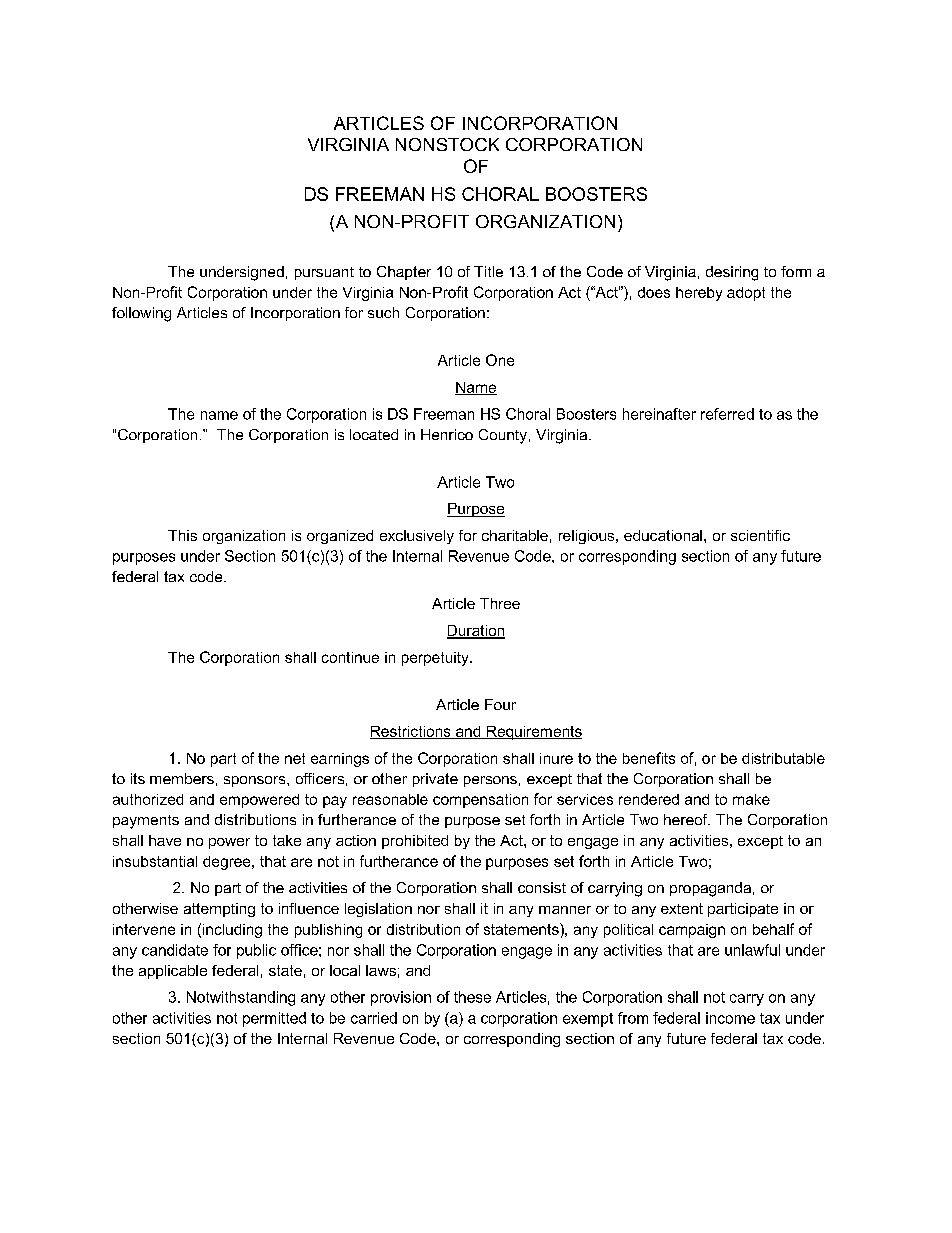  What do you see at coordinates (783, 758) in the document?
I see `distributable` at bounding box center [783, 758].
